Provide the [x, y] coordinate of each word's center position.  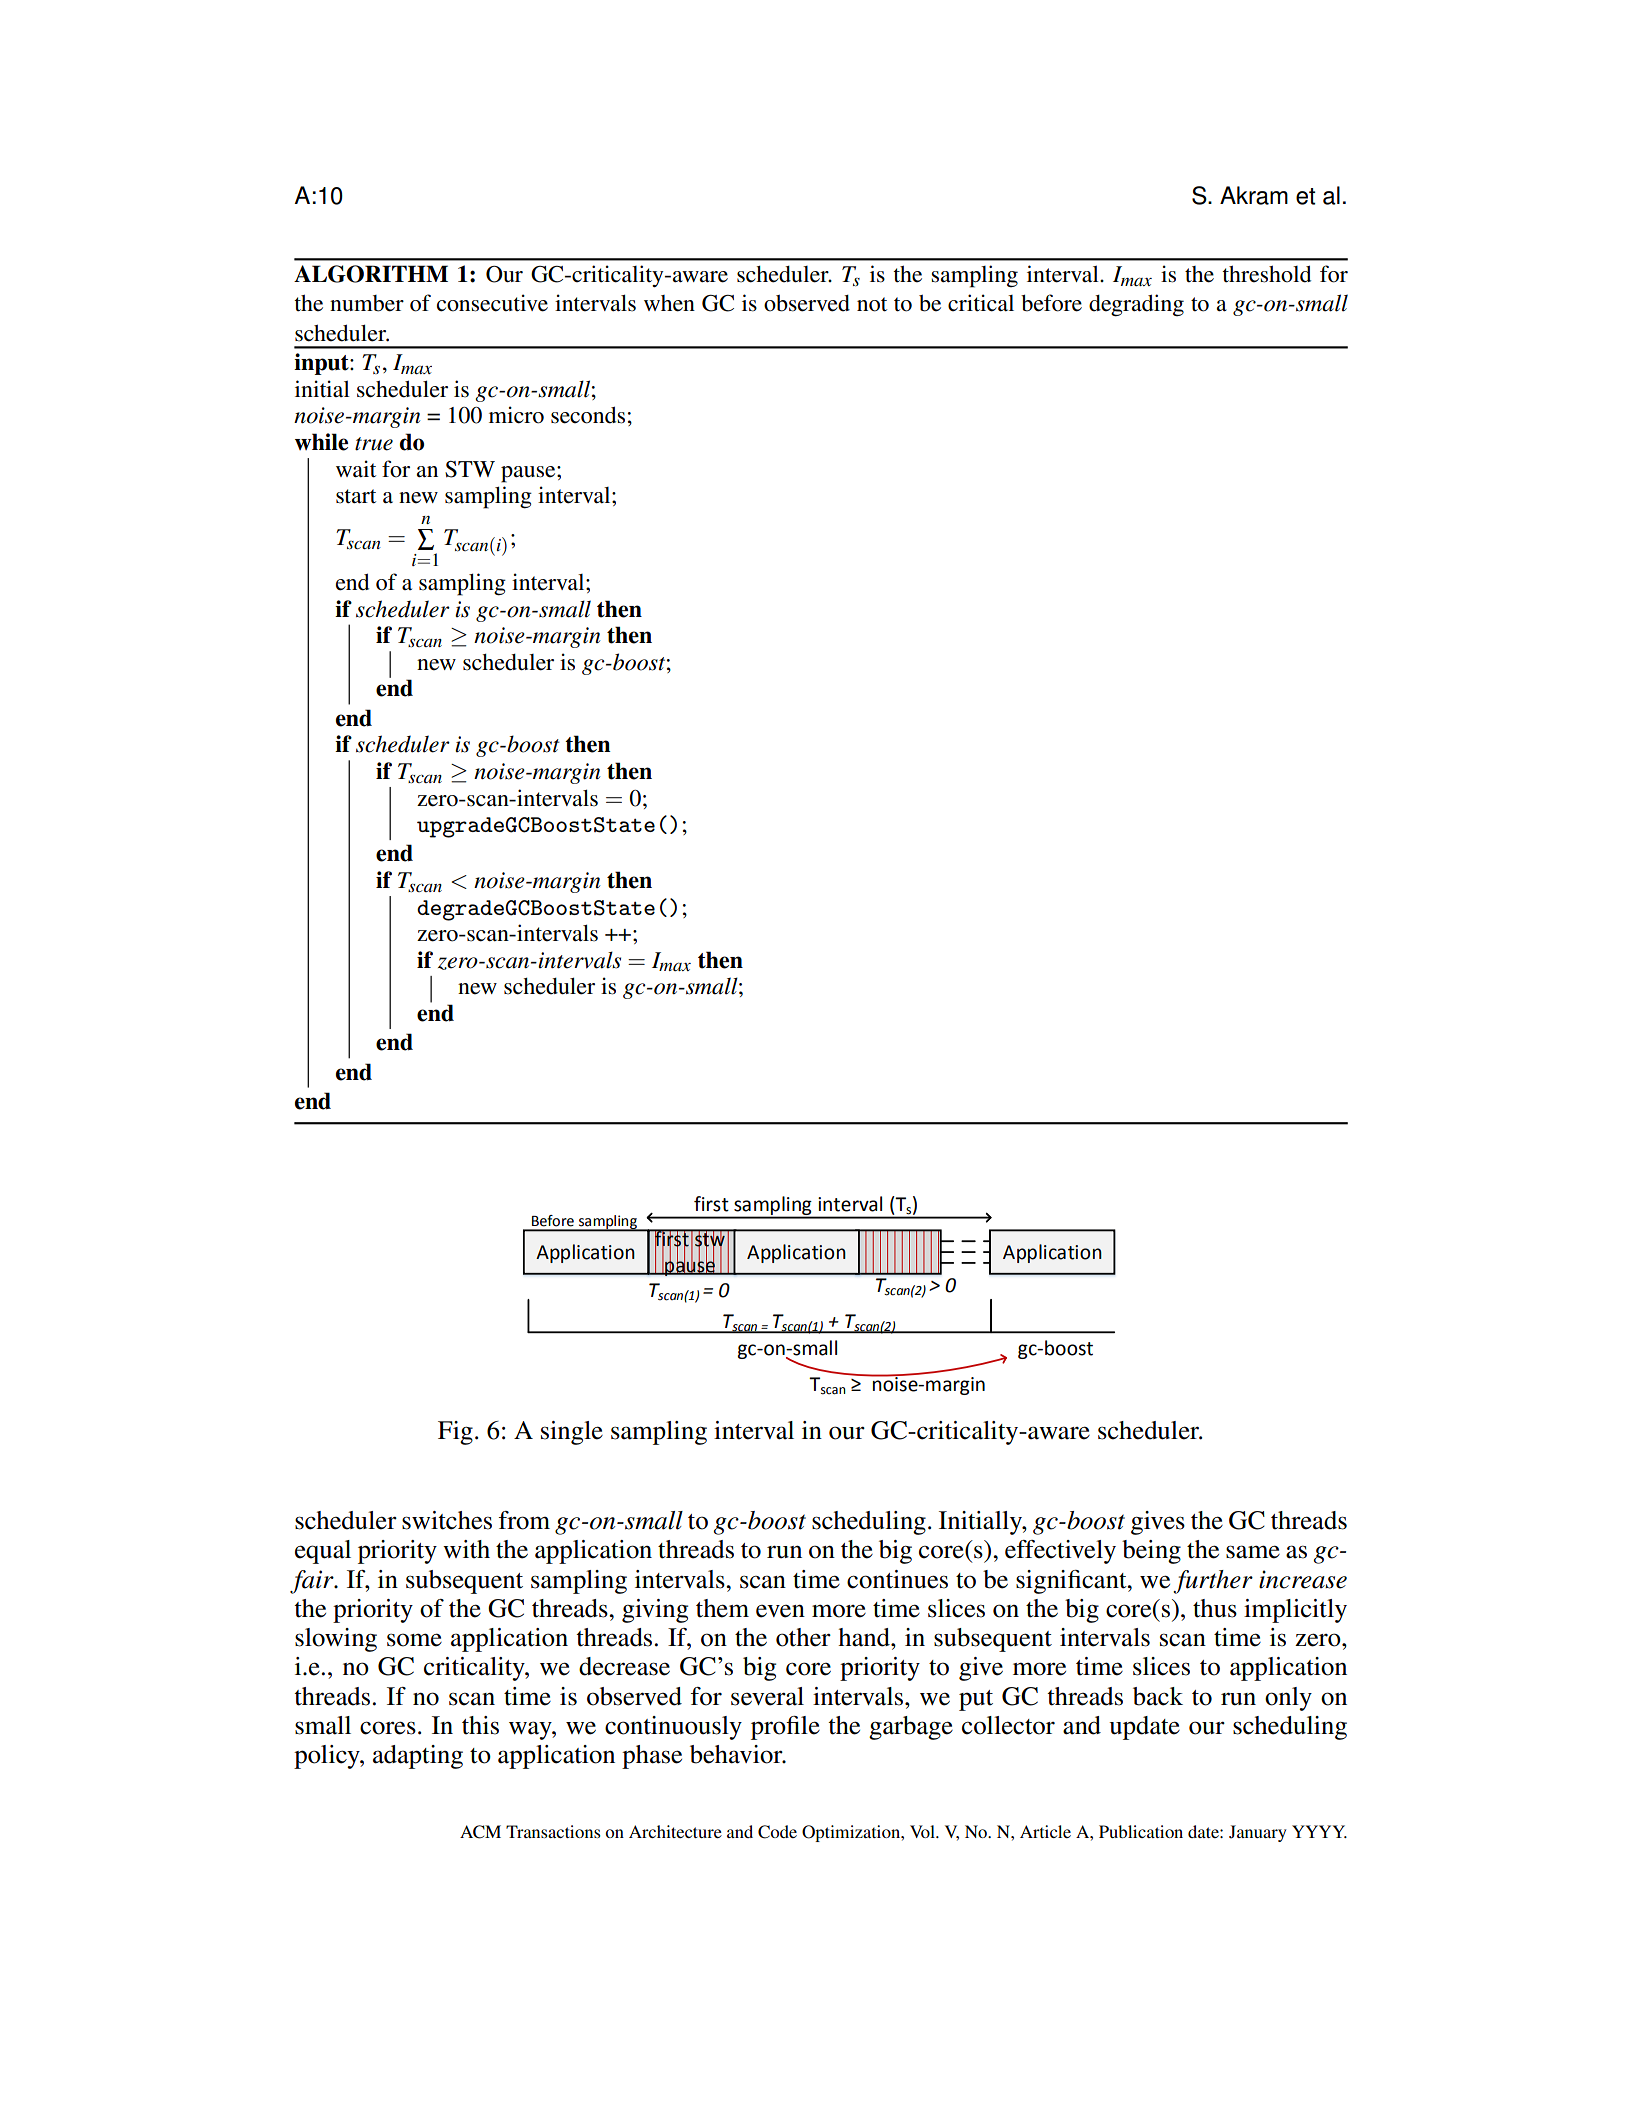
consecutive [492, 303]
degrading [1136, 305]
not [872, 304]
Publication [1141, 1831]
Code [777, 1832]
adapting [418, 1757]
